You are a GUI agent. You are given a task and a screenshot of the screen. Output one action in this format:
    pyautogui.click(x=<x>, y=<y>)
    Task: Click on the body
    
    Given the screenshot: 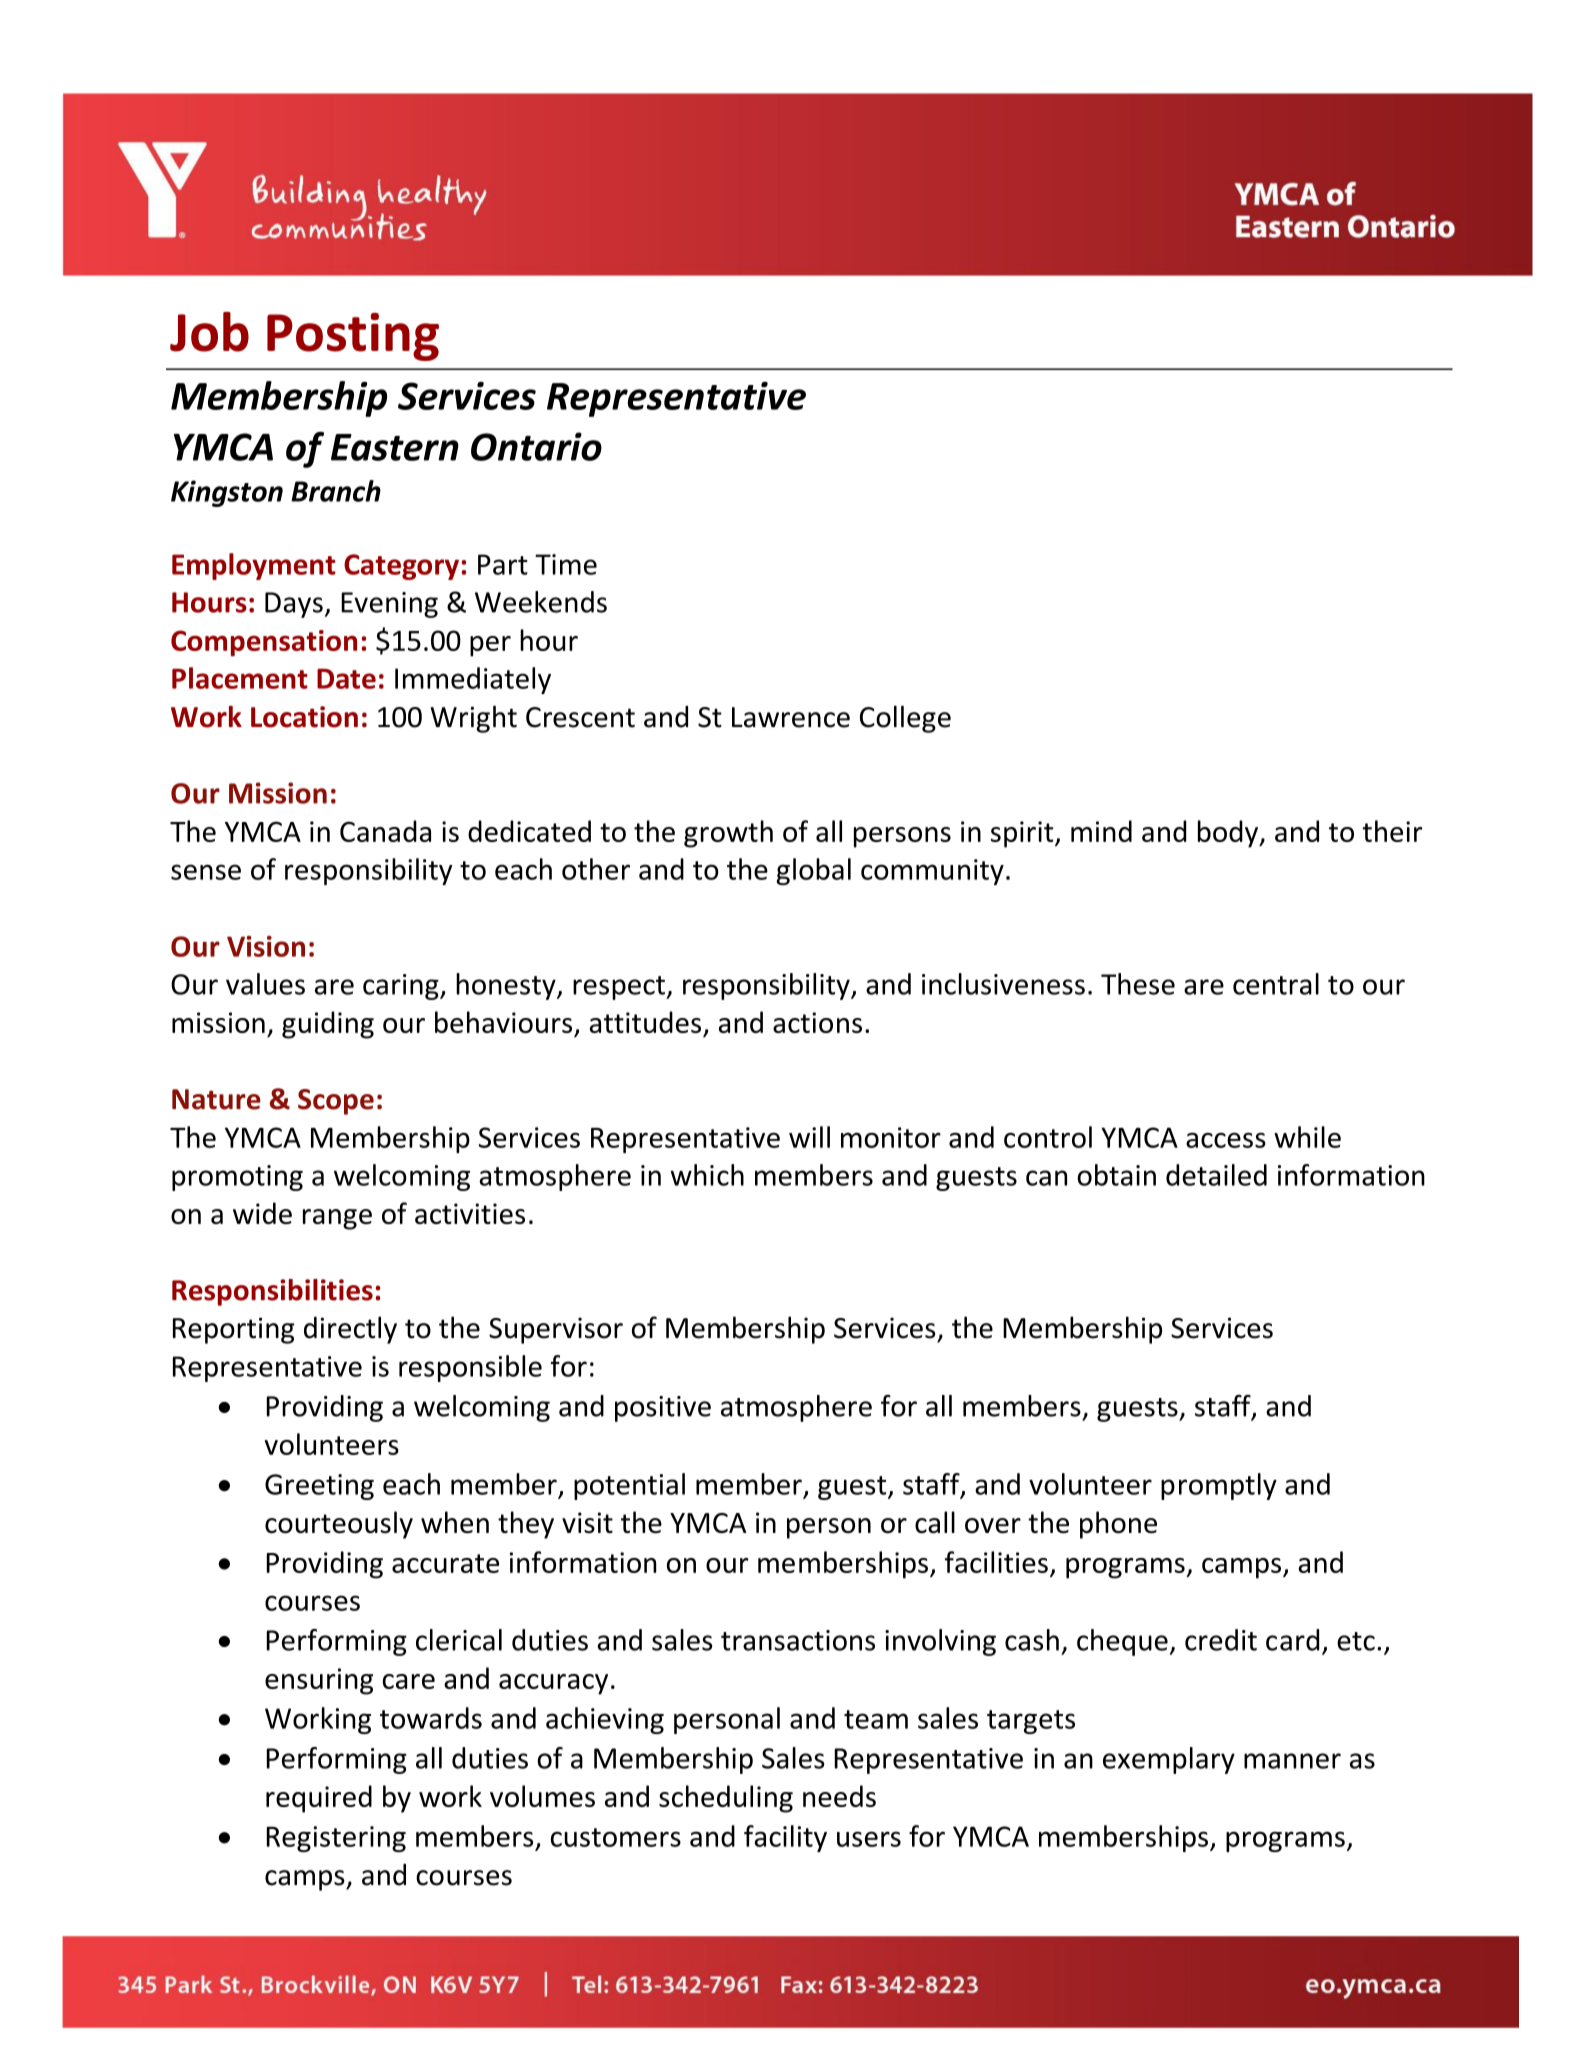 What is the action you would take?
    pyautogui.click(x=1229, y=834)
